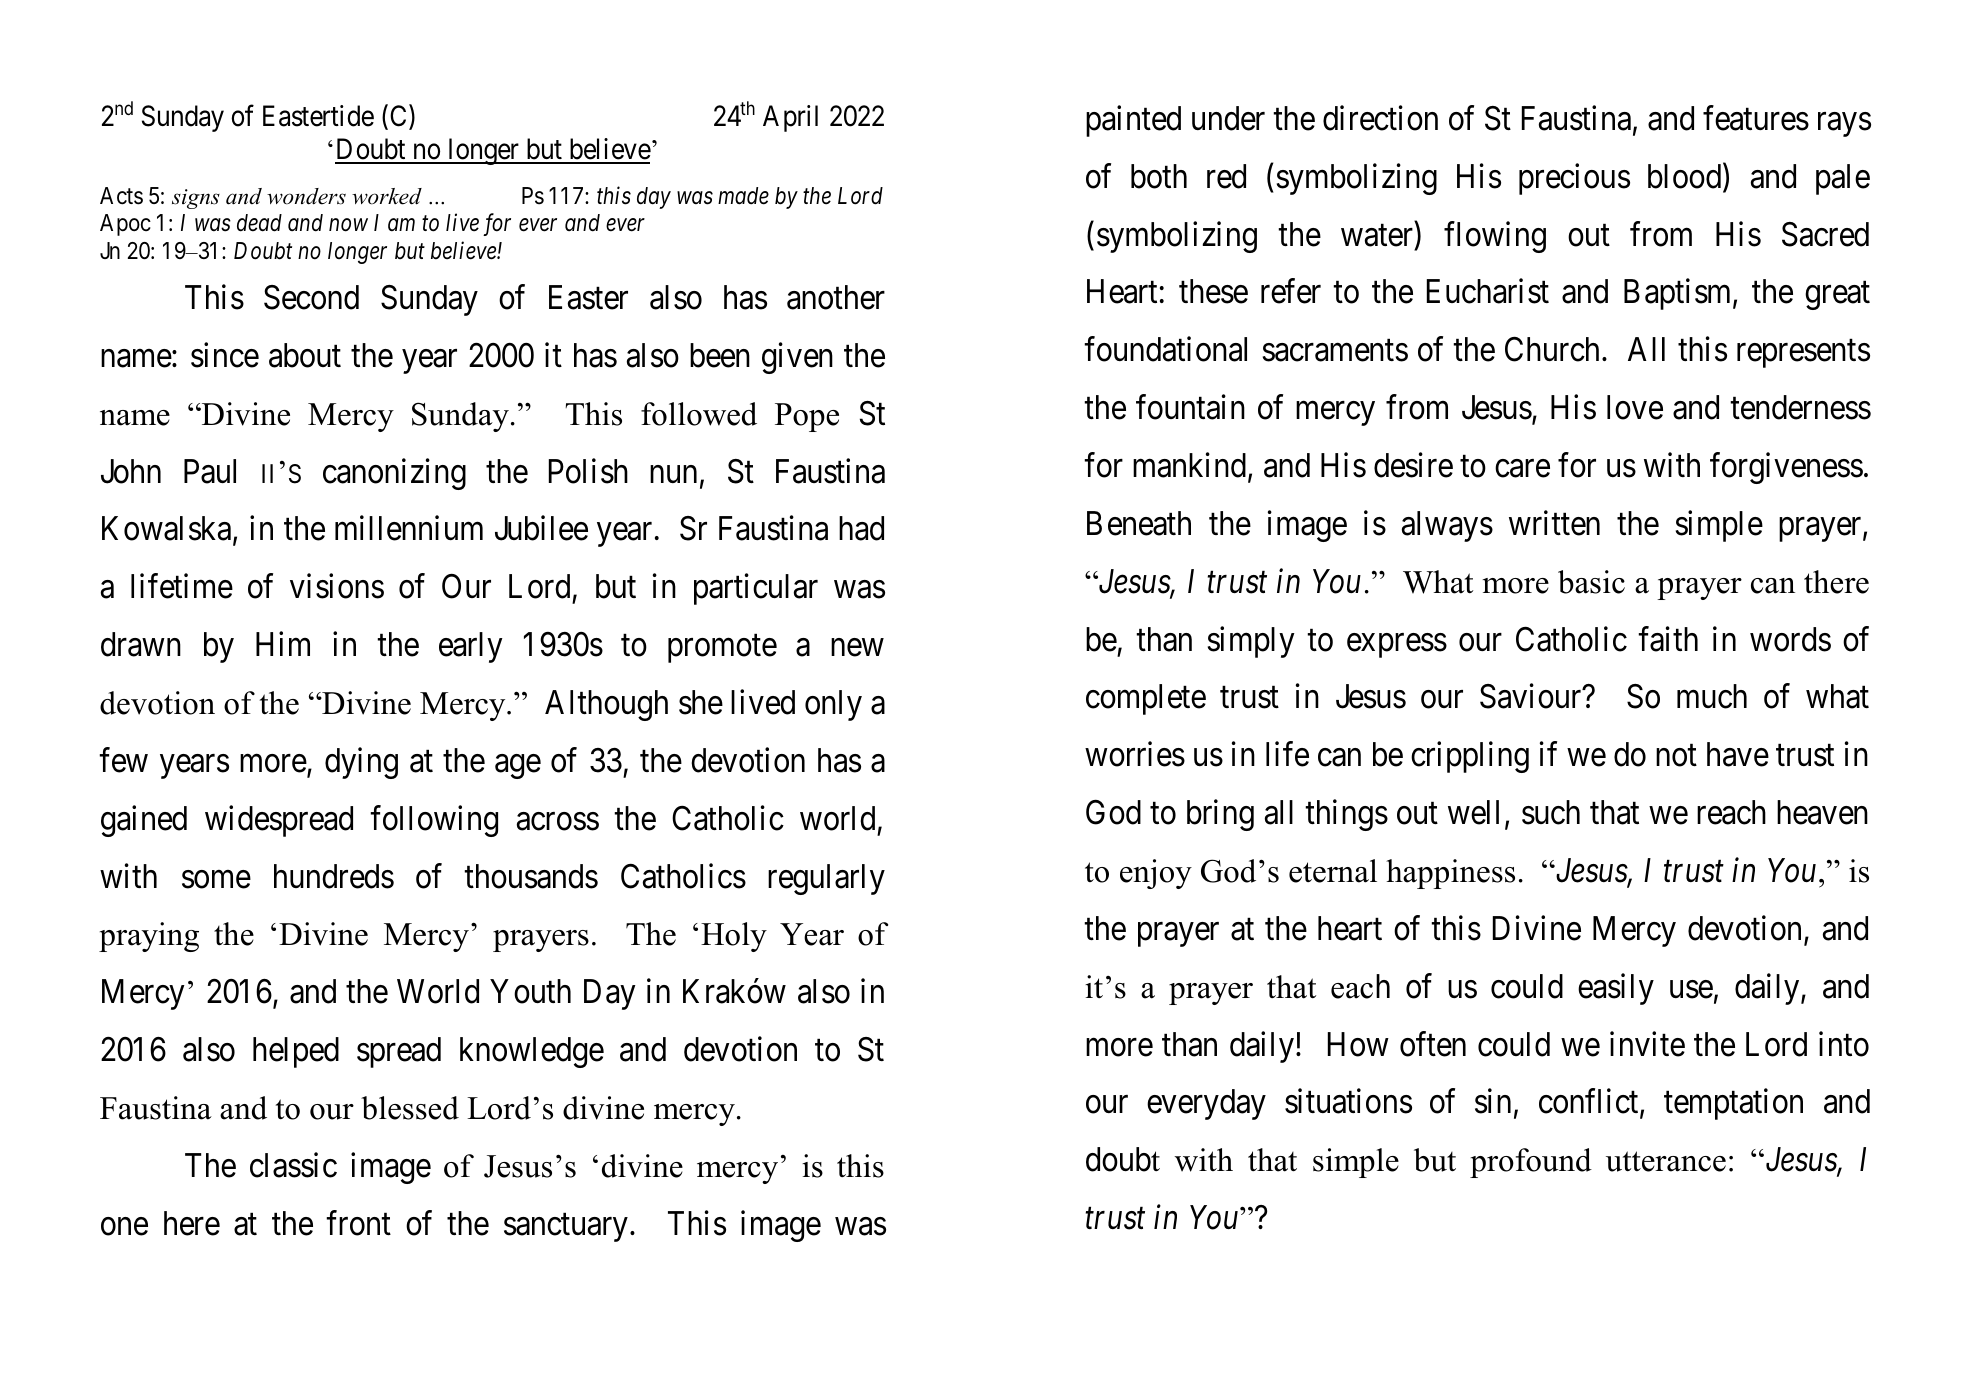 Image resolution: width=1970 pixels, height=1393 pixels. I want to click on love, so click(1635, 407).
